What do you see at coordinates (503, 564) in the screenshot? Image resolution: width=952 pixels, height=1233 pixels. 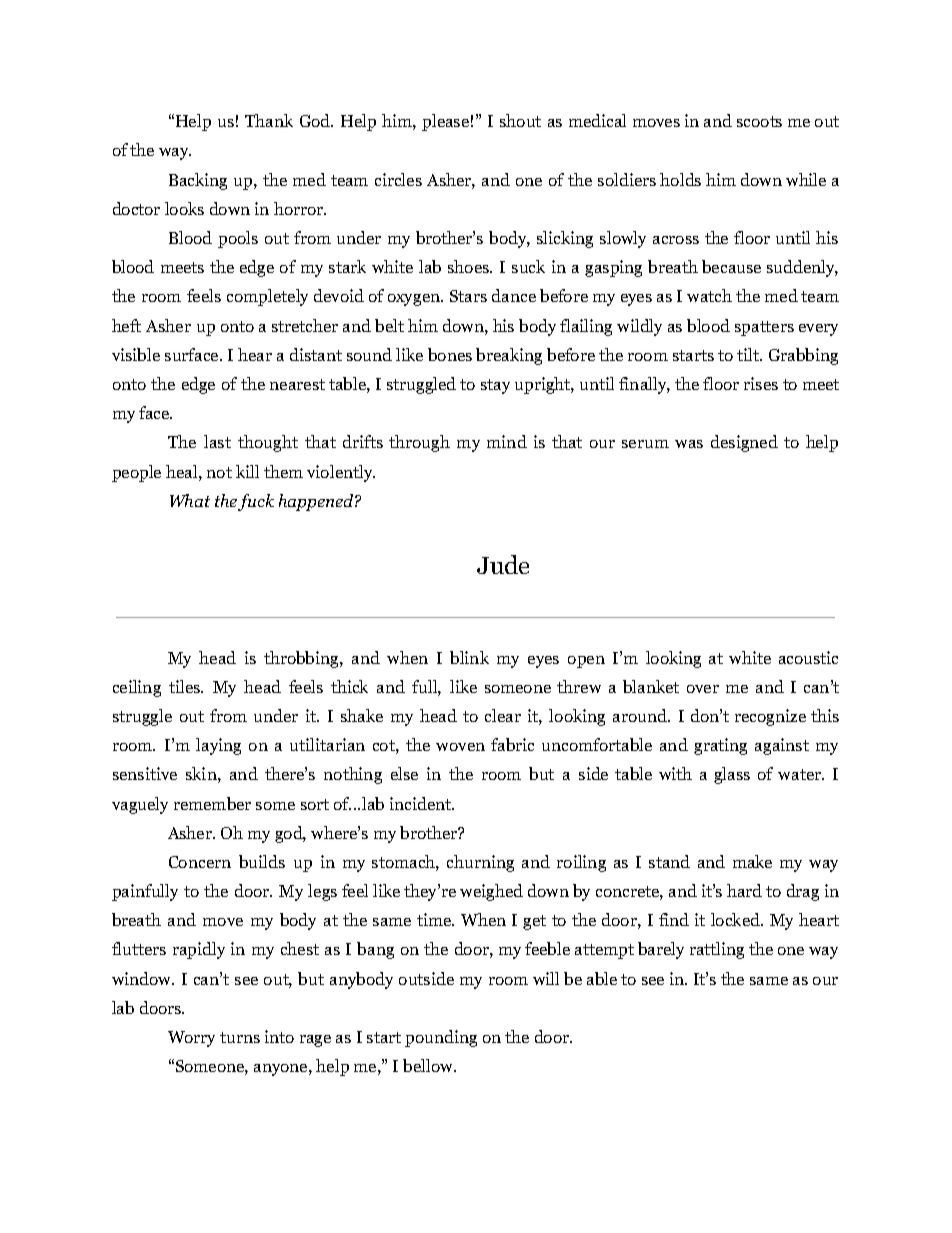 I see `Jude` at bounding box center [503, 564].
